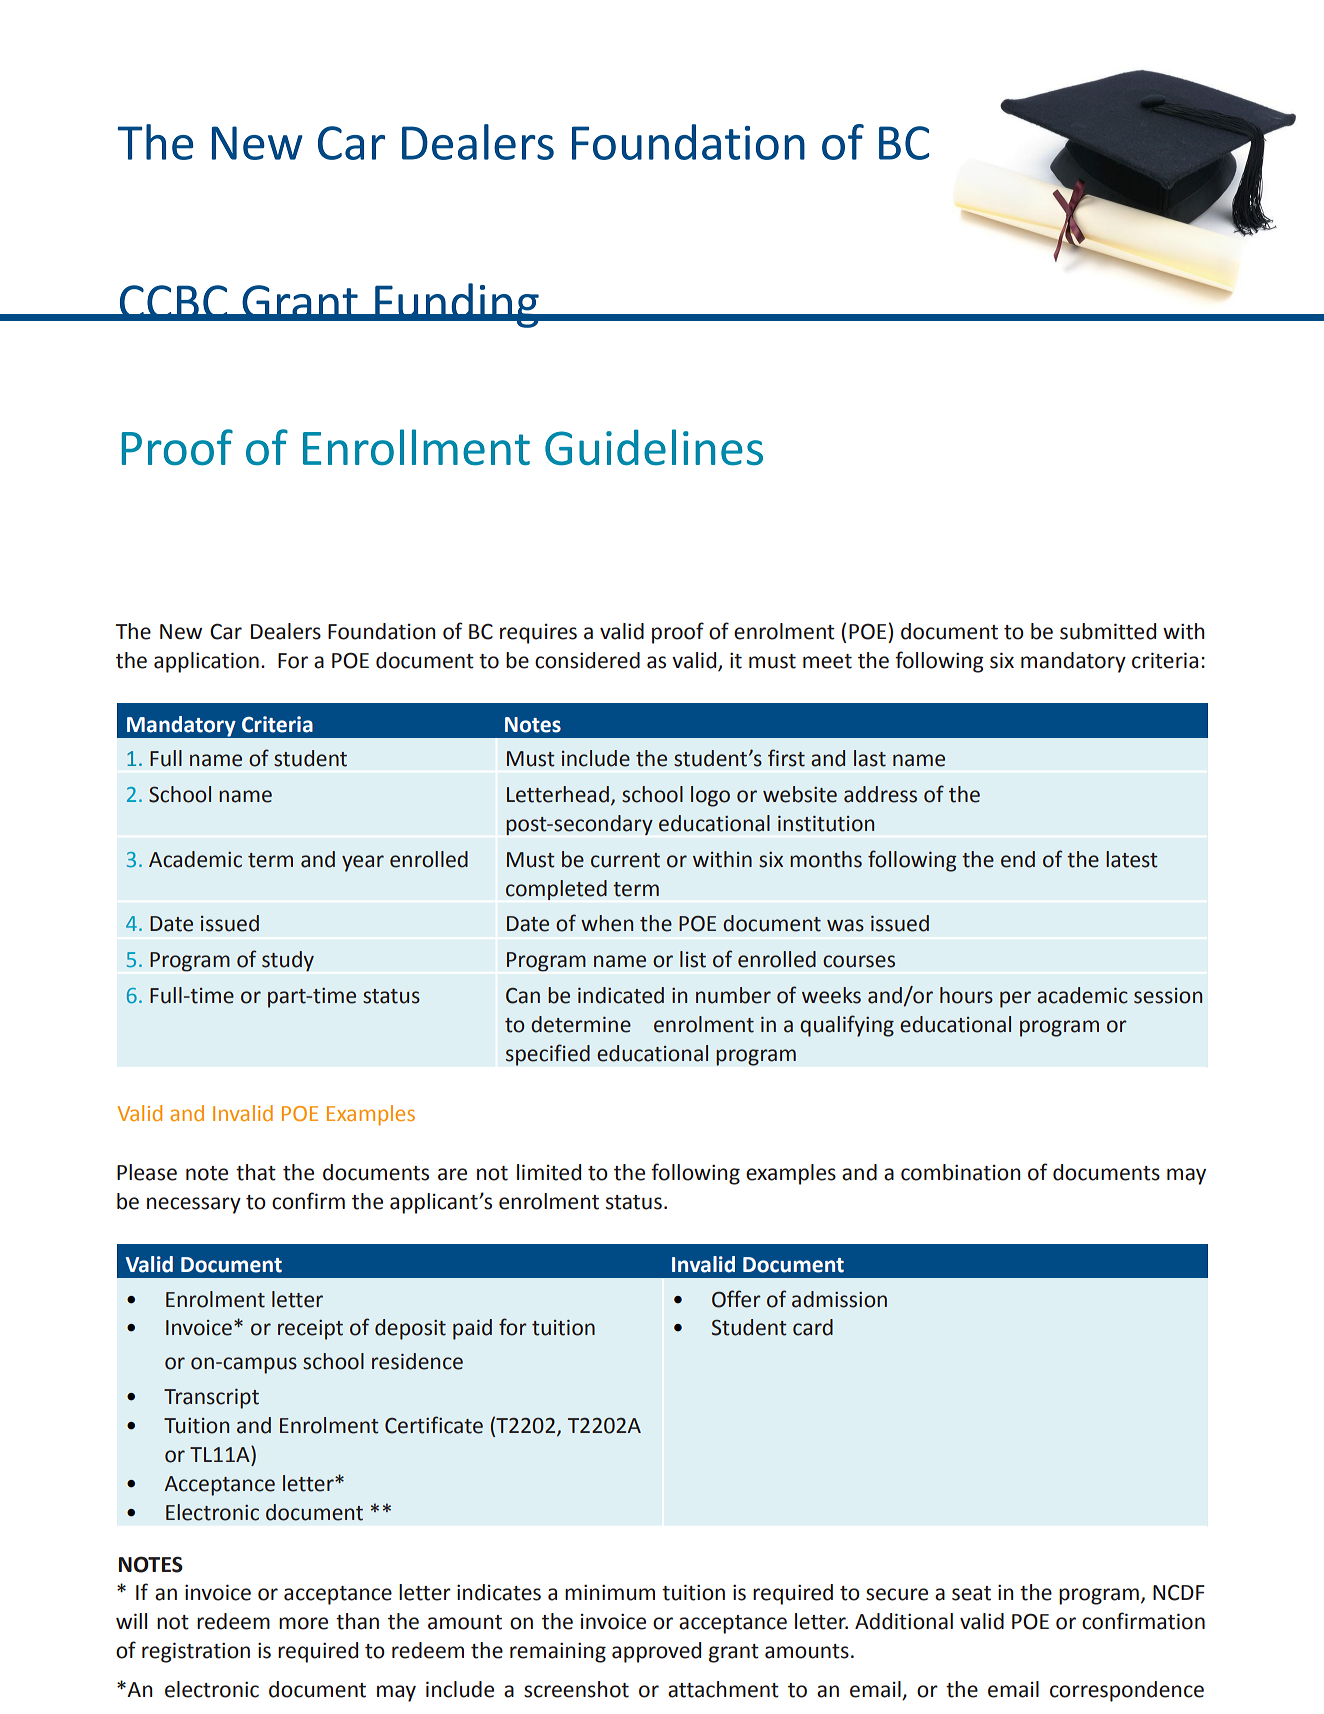 The image size is (1324, 1714). What do you see at coordinates (363, 863) in the screenshot?
I see `year` at bounding box center [363, 863].
